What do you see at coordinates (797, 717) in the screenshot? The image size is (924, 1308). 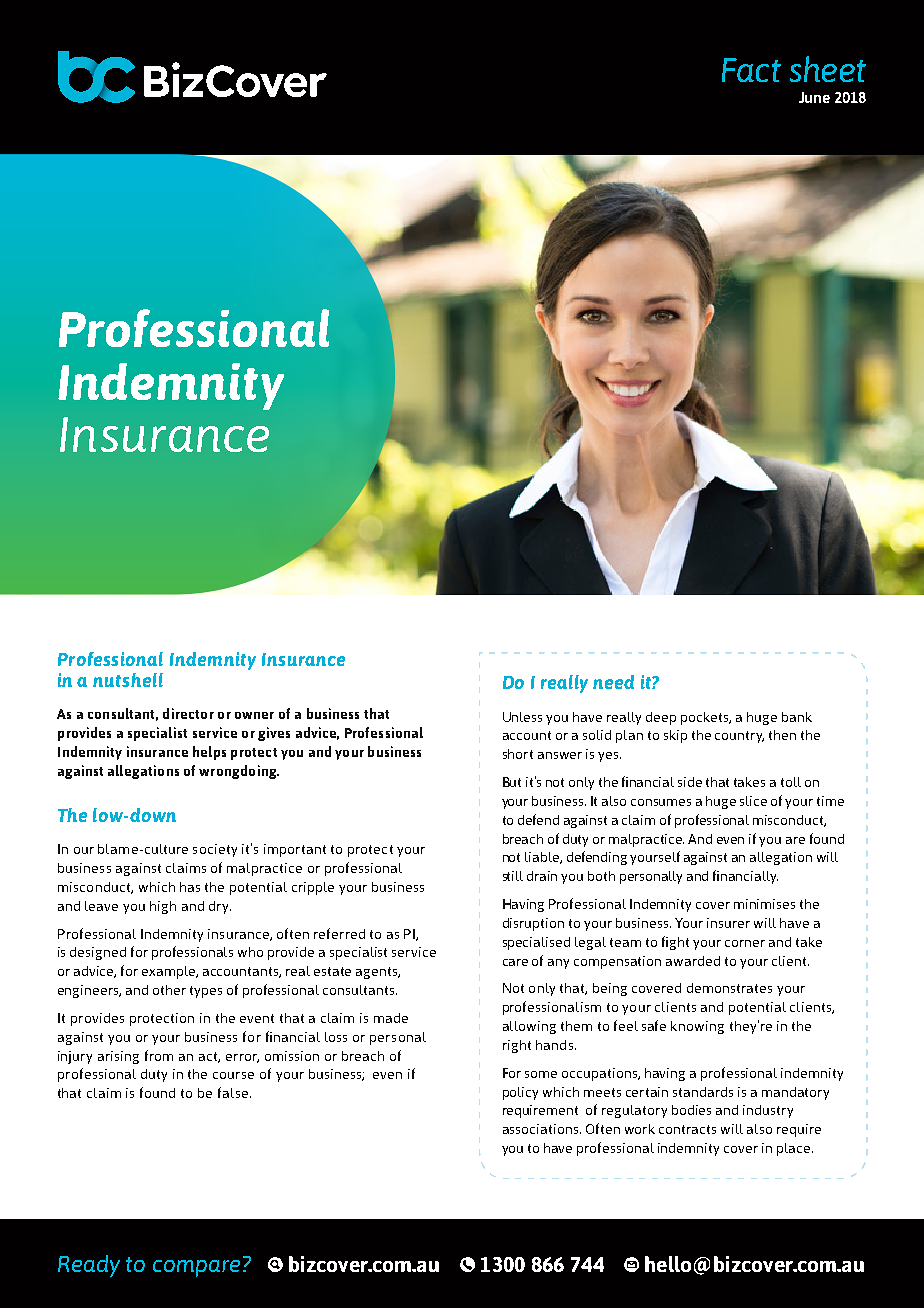 I see `bank` at bounding box center [797, 717].
